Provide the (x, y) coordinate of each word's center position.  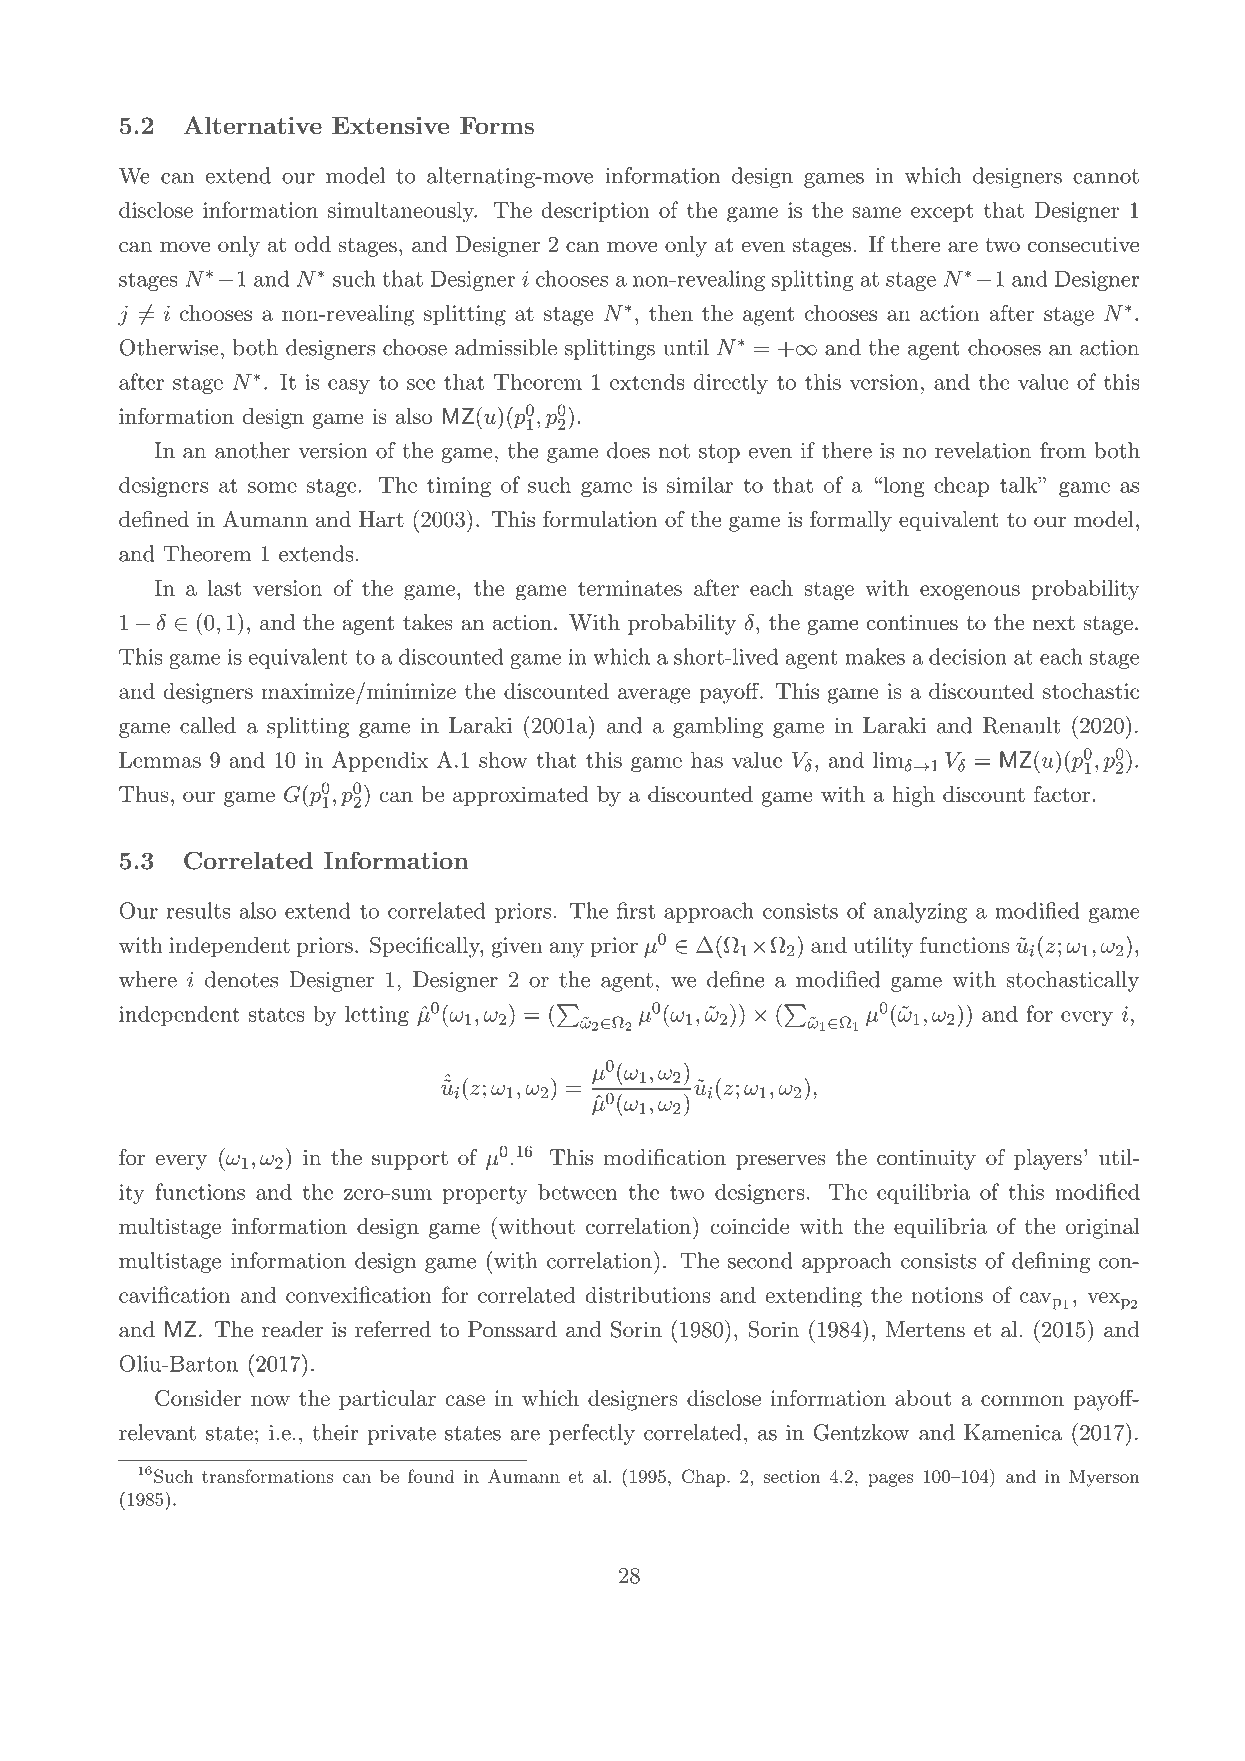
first (636, 910)
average (654, 696)
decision (968, 656)
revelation (983, 450)
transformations (267, 1476)
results (198, 910)
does (628, 450)
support (410, 1160)
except (942, 213)
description (595, 212)
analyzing (920, 912)
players (1048, 1159)
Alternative (252, 125)
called (208, 725)
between (577, 1191)
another (252, 450)
